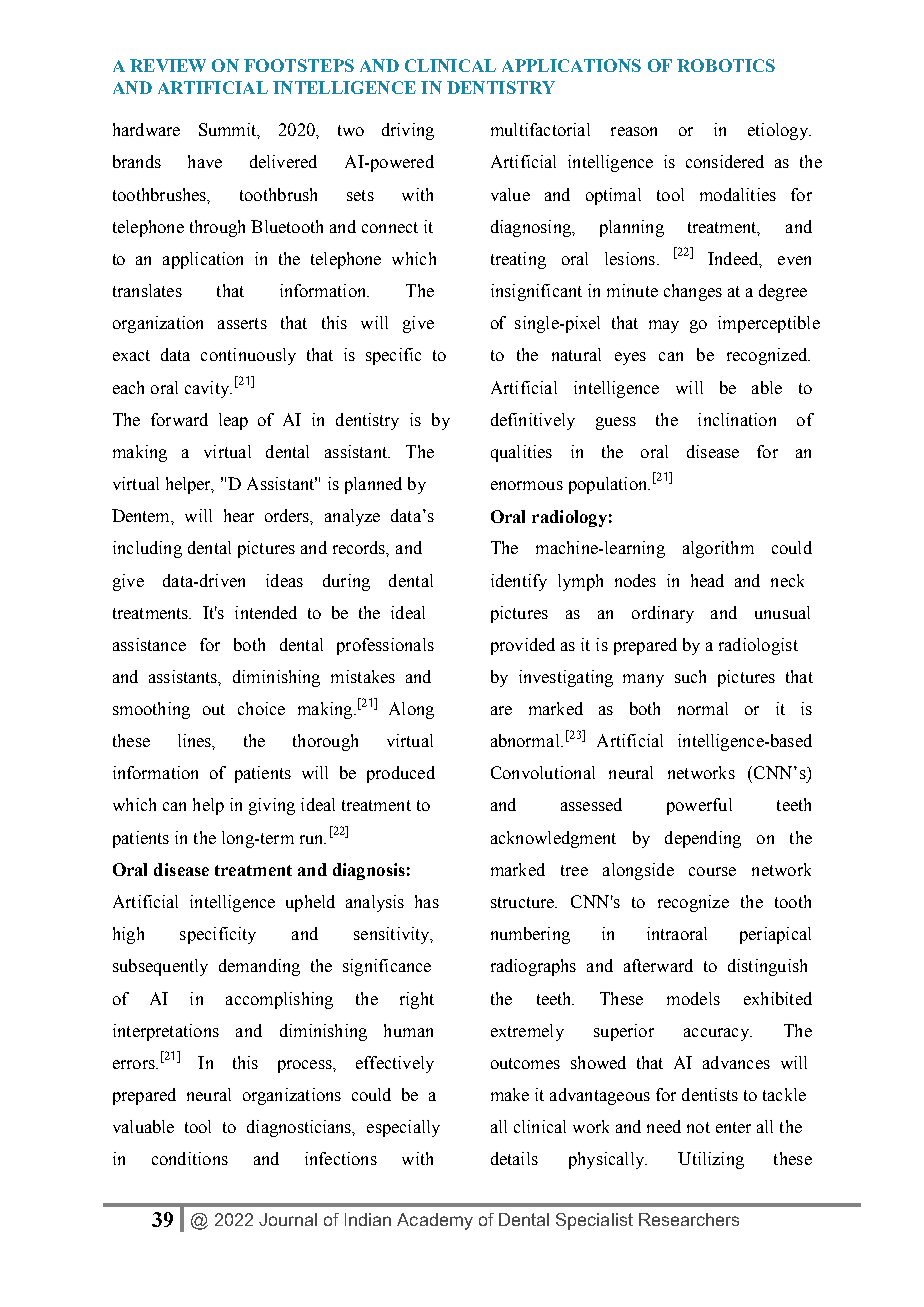 The height and width of the document is (1307, 924). I want to click on Academy, so click(435, 1221).
